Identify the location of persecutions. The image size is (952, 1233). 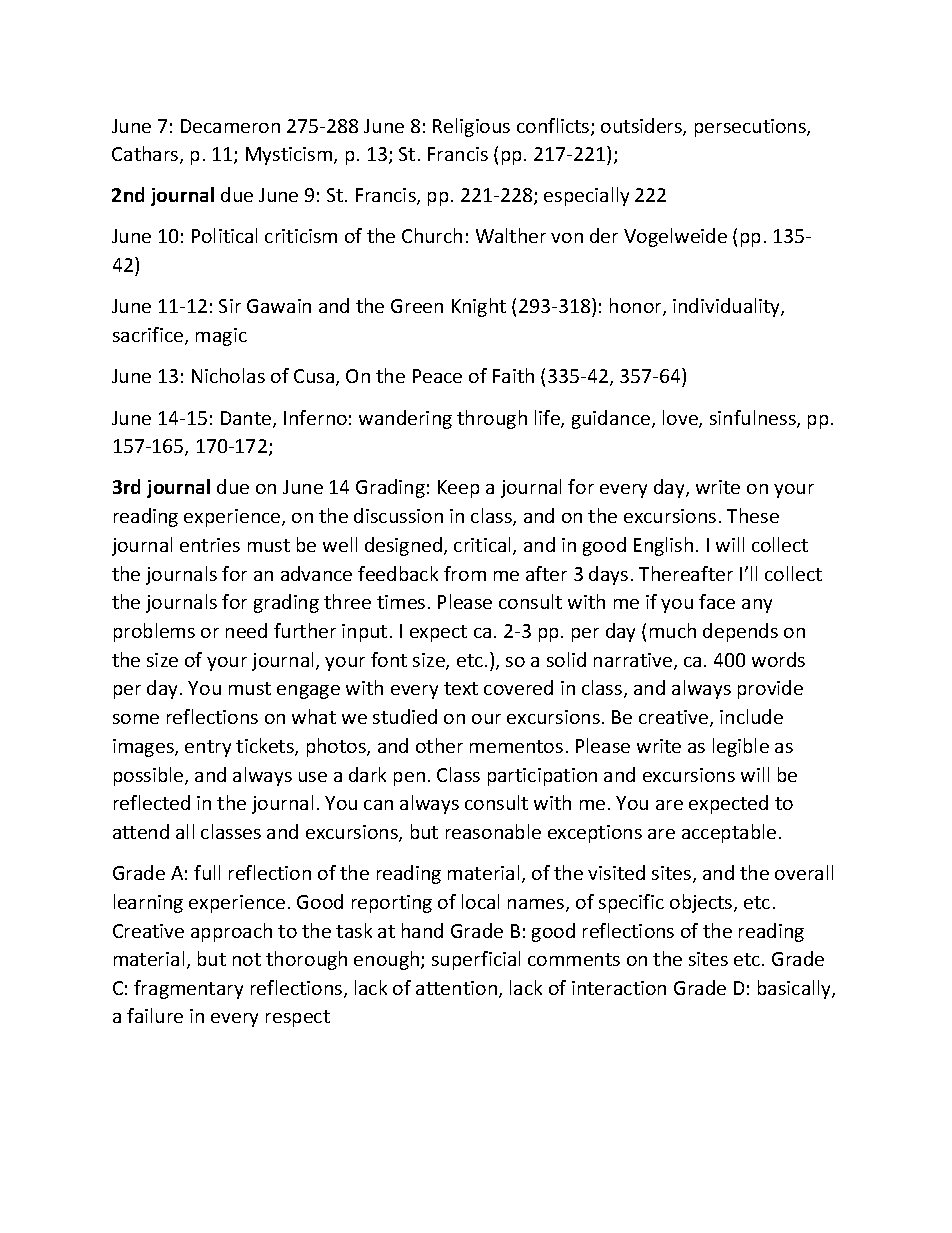
(751, 128).
